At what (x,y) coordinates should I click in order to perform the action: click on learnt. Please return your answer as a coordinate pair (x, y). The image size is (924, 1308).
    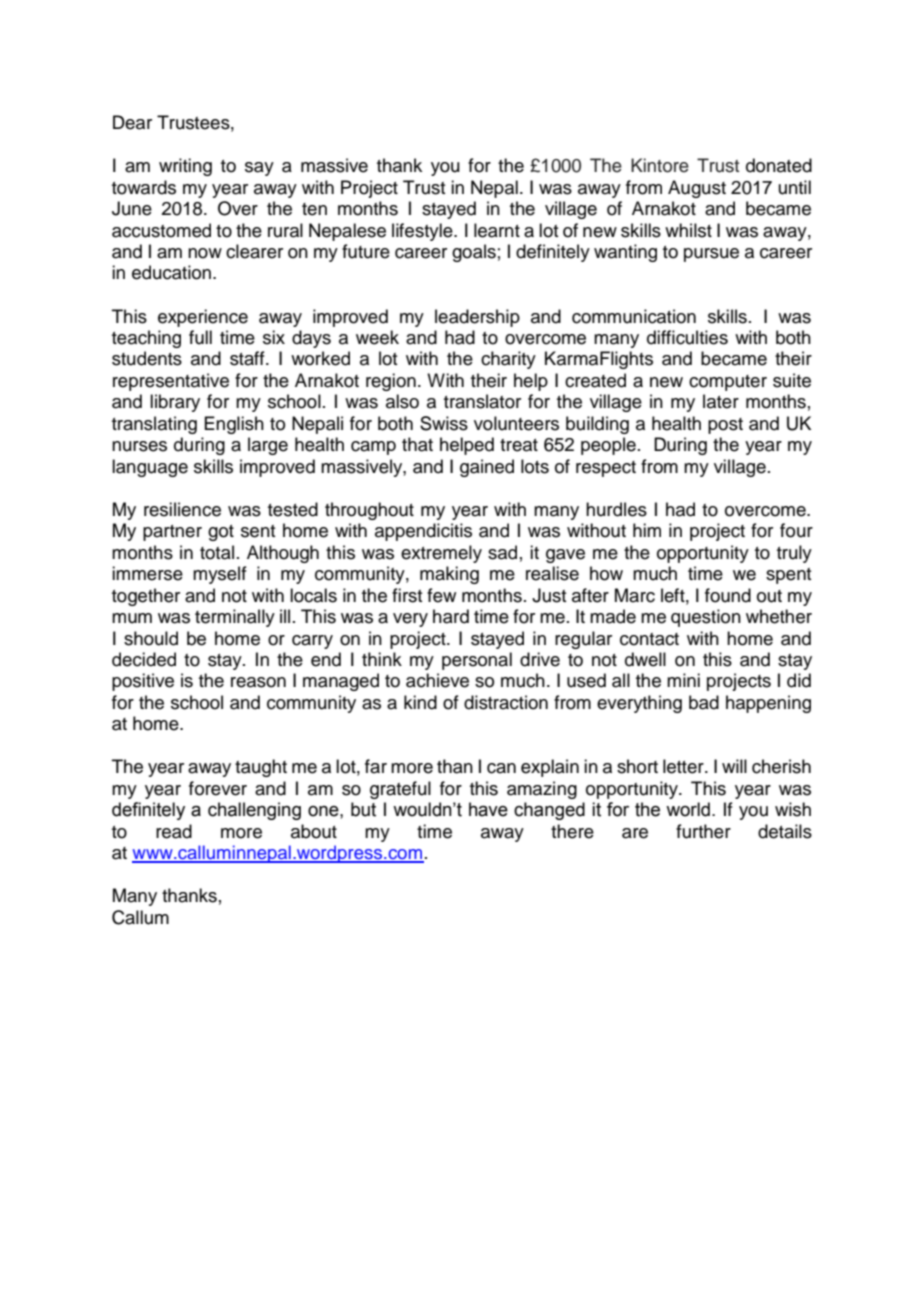
    Looking at the image, I should click on (497, 230).
